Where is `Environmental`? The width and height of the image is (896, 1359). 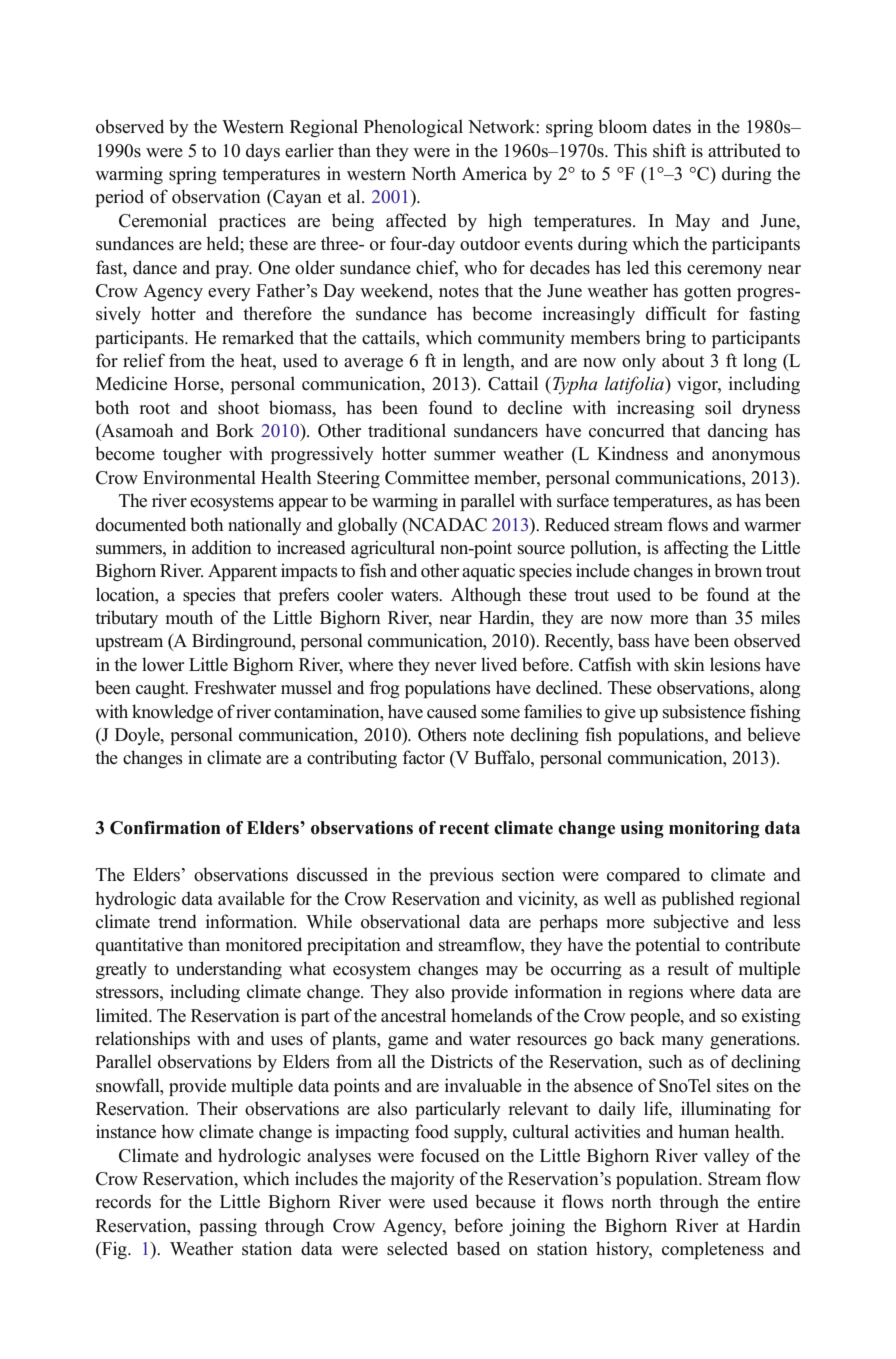
Environmental is located at coordinates (199, 477).
